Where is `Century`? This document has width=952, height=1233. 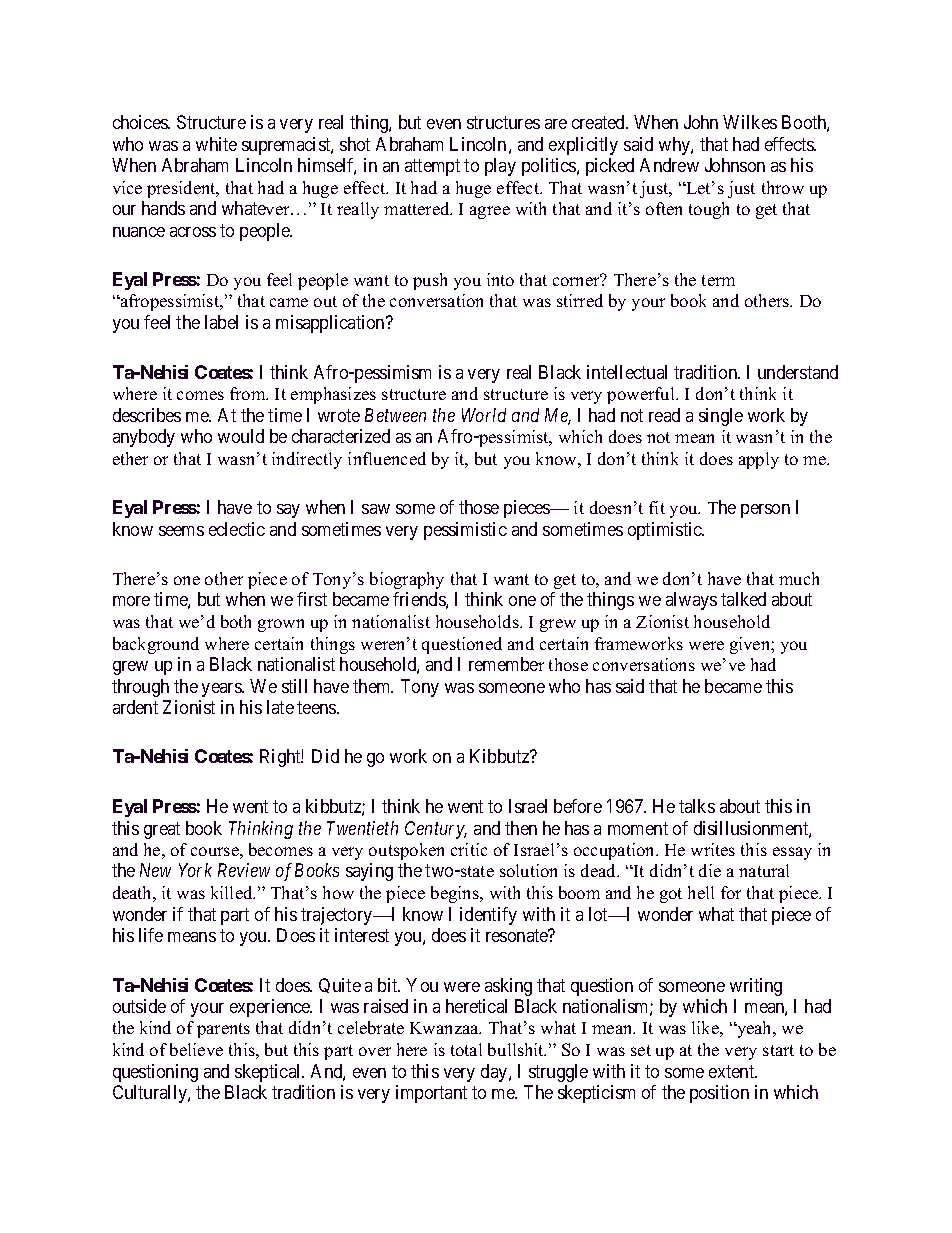 Century is located at coordinates (436, 830).
